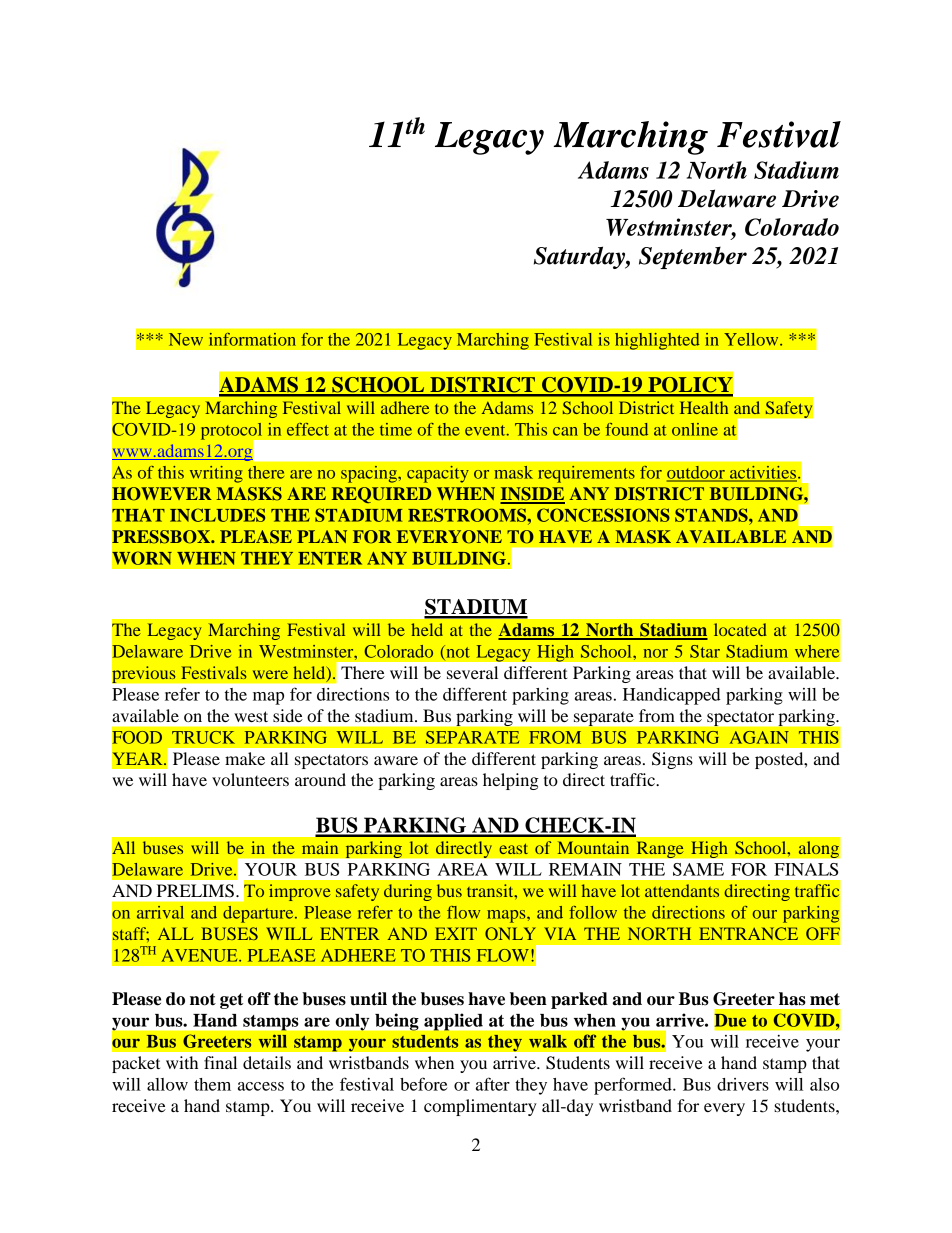  I want to click on September, so click(693, 257).
